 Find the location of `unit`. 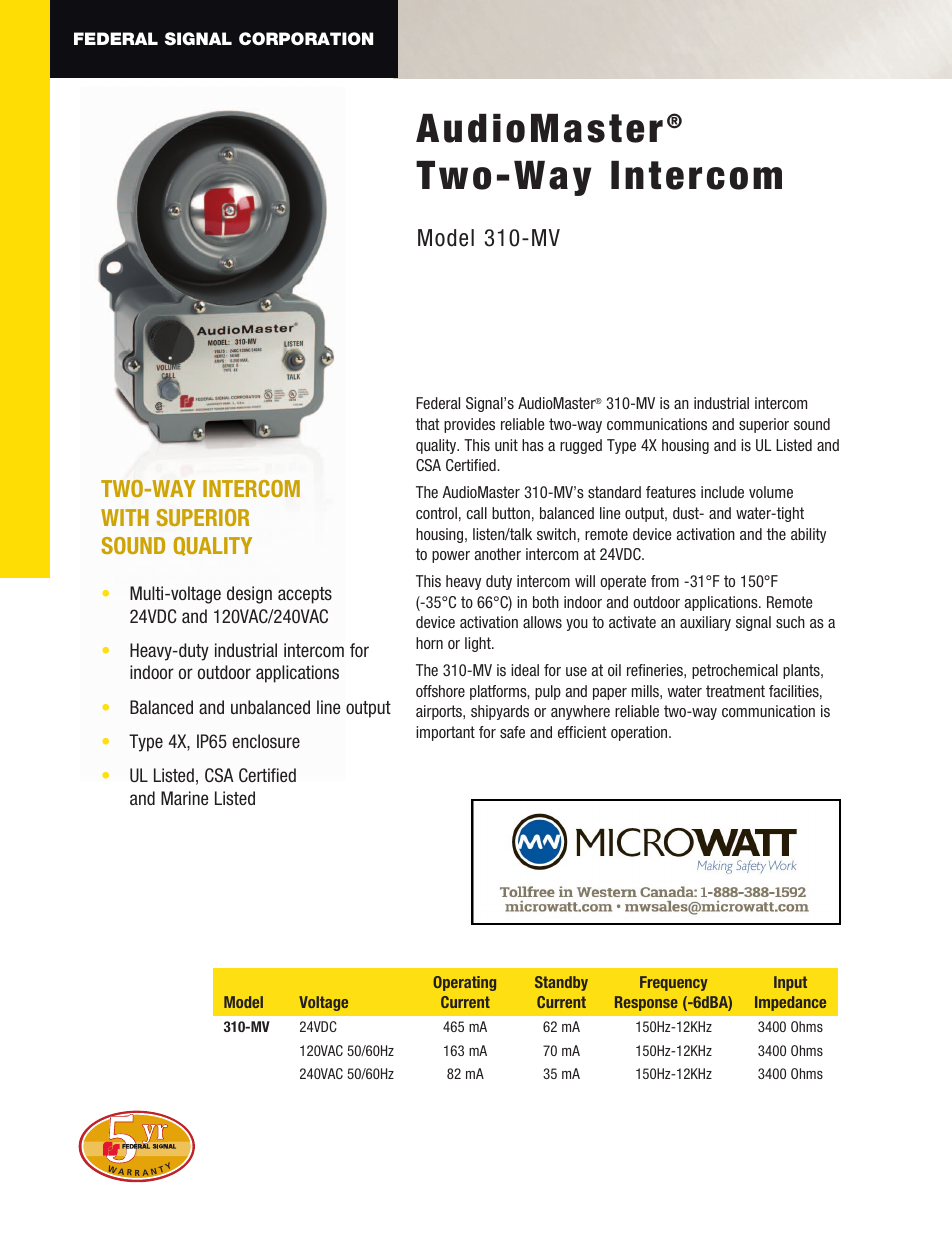

unit is located at coordinates (506, 445).
